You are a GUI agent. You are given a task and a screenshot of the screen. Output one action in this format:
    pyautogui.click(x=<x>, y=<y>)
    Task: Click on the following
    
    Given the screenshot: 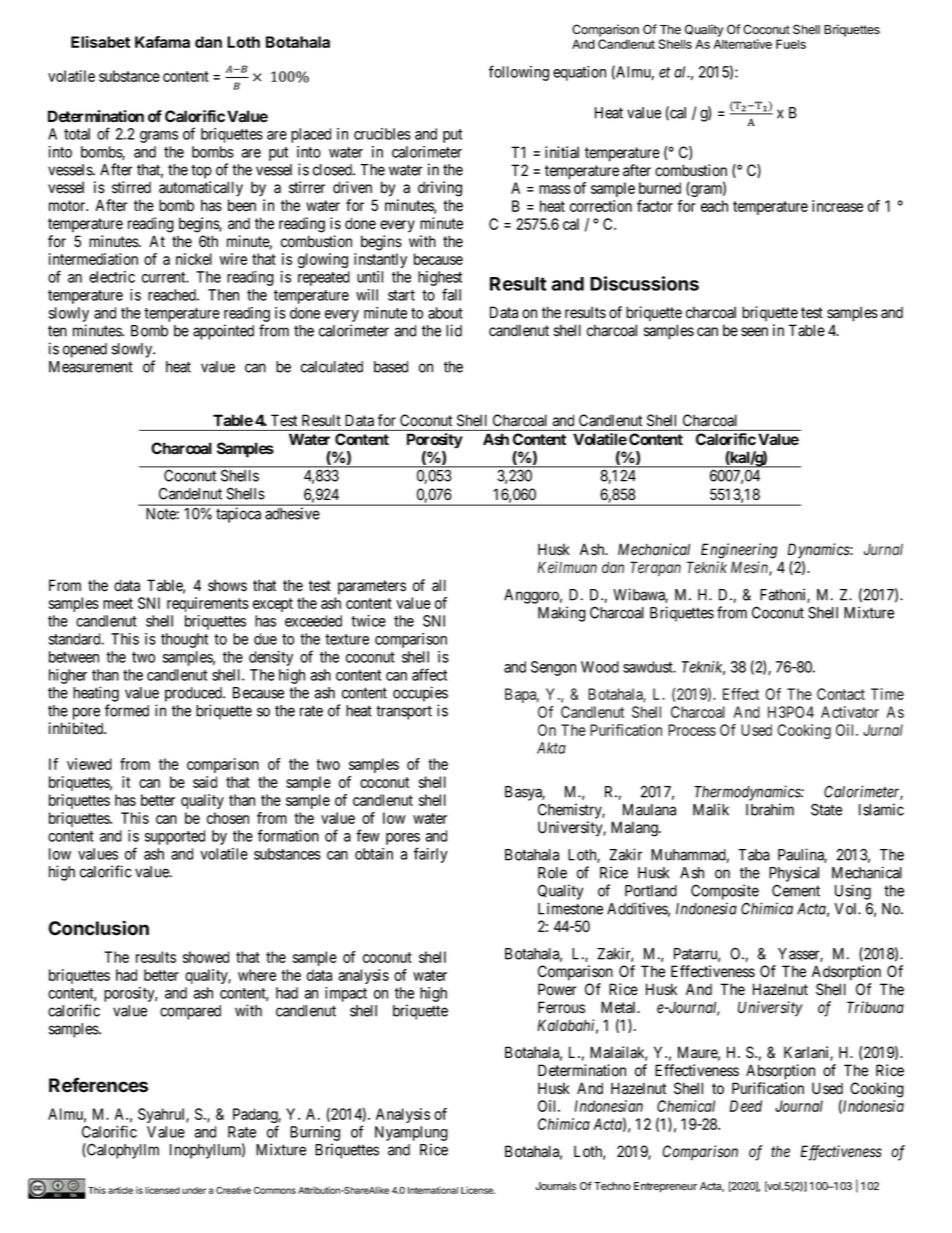 What is the action you would take?
    pyautogui.click(x=519, y=73)
